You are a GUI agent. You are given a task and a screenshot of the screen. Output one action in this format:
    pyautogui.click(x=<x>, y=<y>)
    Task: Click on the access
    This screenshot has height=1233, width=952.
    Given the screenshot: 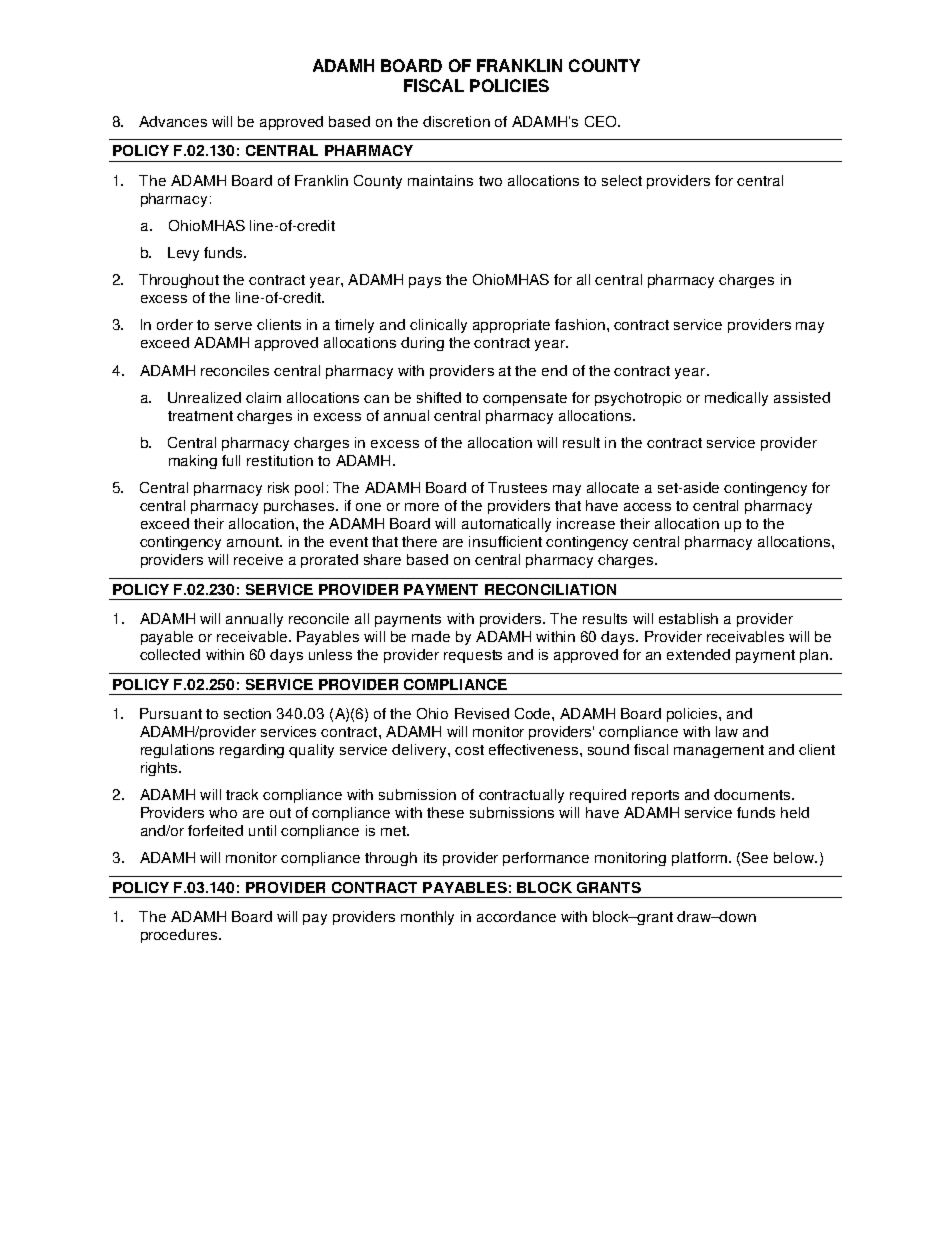 What is the action you would take?
    pyautogui.click(x=647, y=507)
